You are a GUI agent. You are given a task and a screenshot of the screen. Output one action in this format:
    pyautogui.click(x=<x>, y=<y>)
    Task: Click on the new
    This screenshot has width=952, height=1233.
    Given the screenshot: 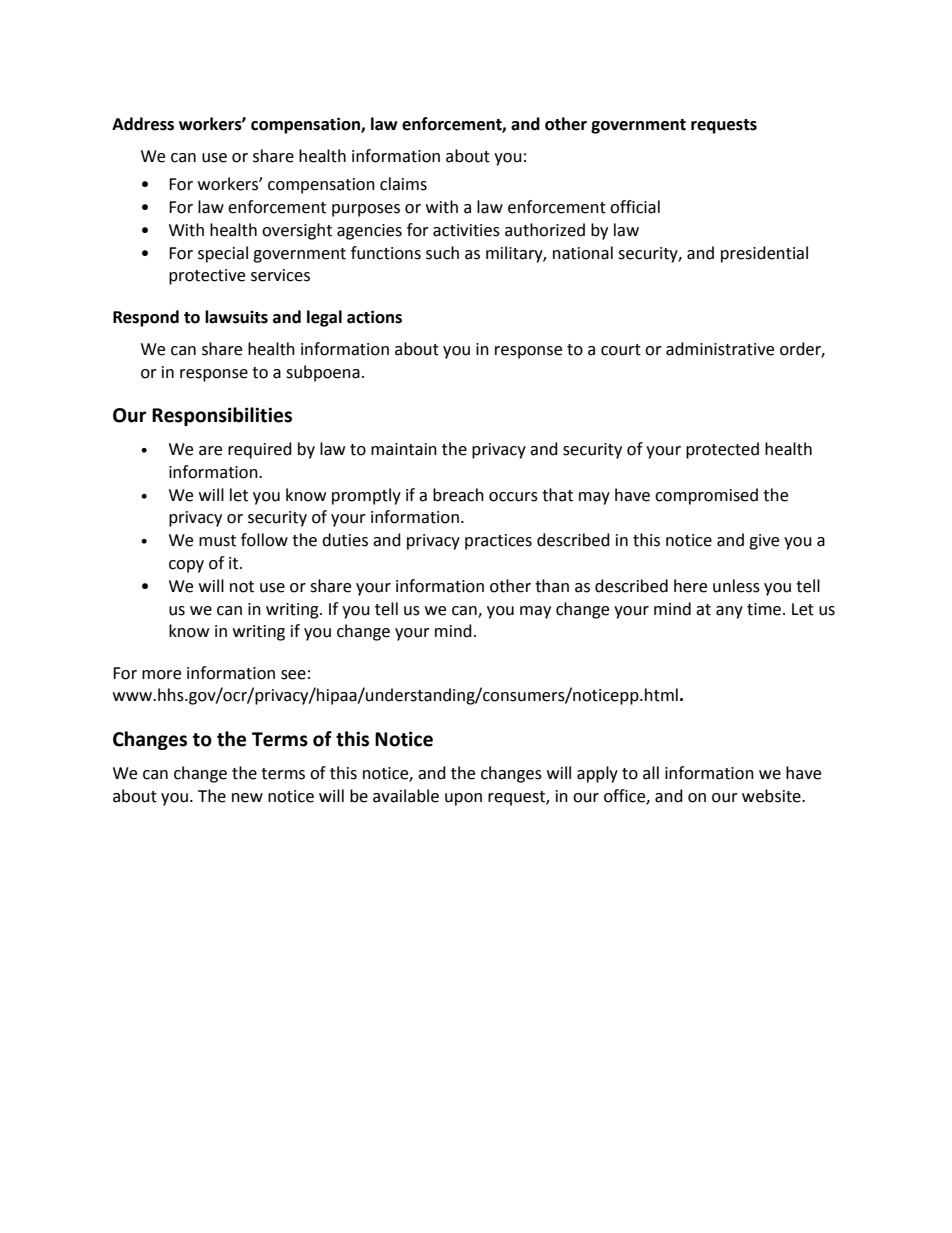 What is the action you would take?
    pyautogui.click(x=247, y=798)
